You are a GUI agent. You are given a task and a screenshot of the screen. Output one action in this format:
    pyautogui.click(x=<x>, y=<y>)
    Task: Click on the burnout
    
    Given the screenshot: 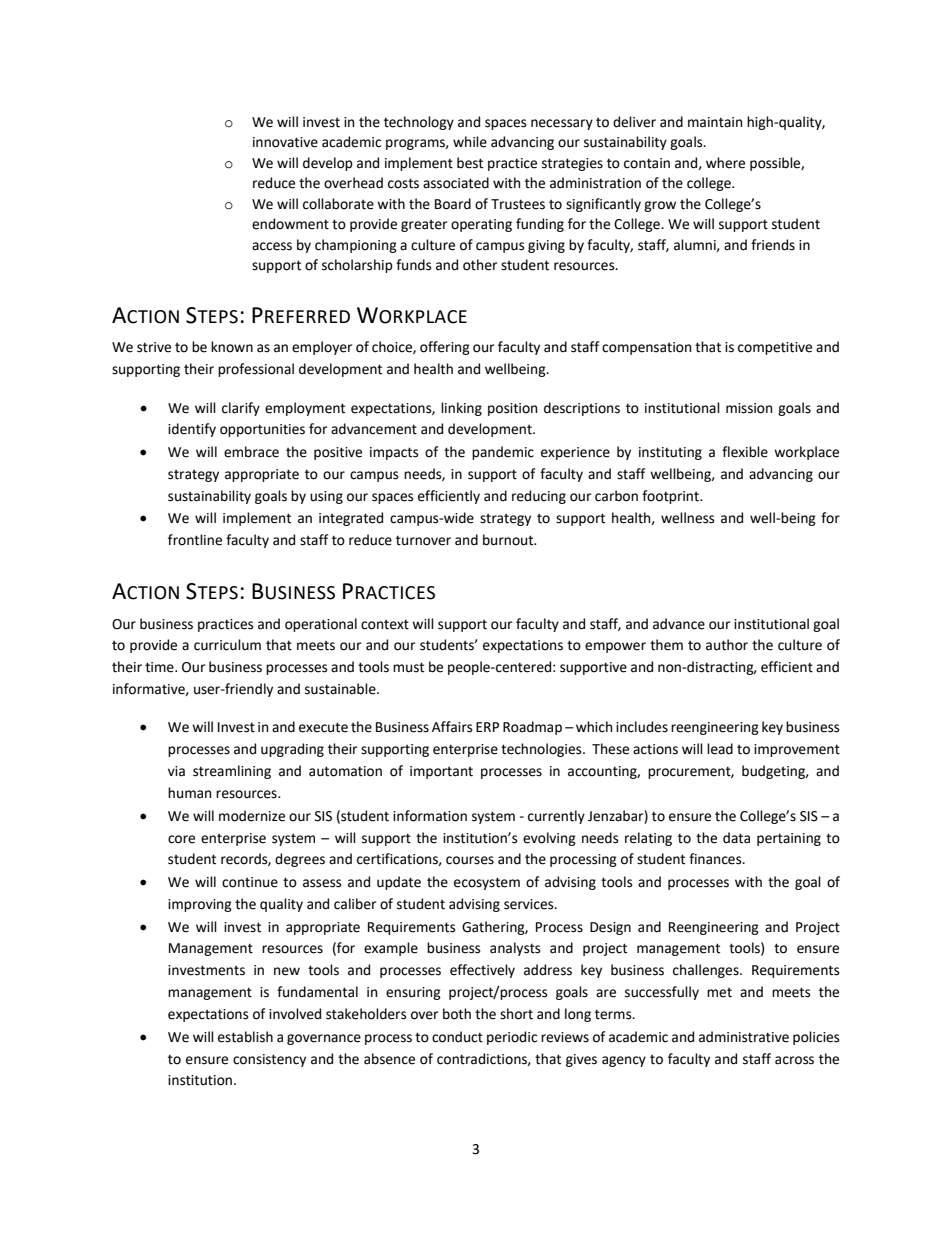 What is the action you would take?
    pyautogui.click(x=509, y=540)
